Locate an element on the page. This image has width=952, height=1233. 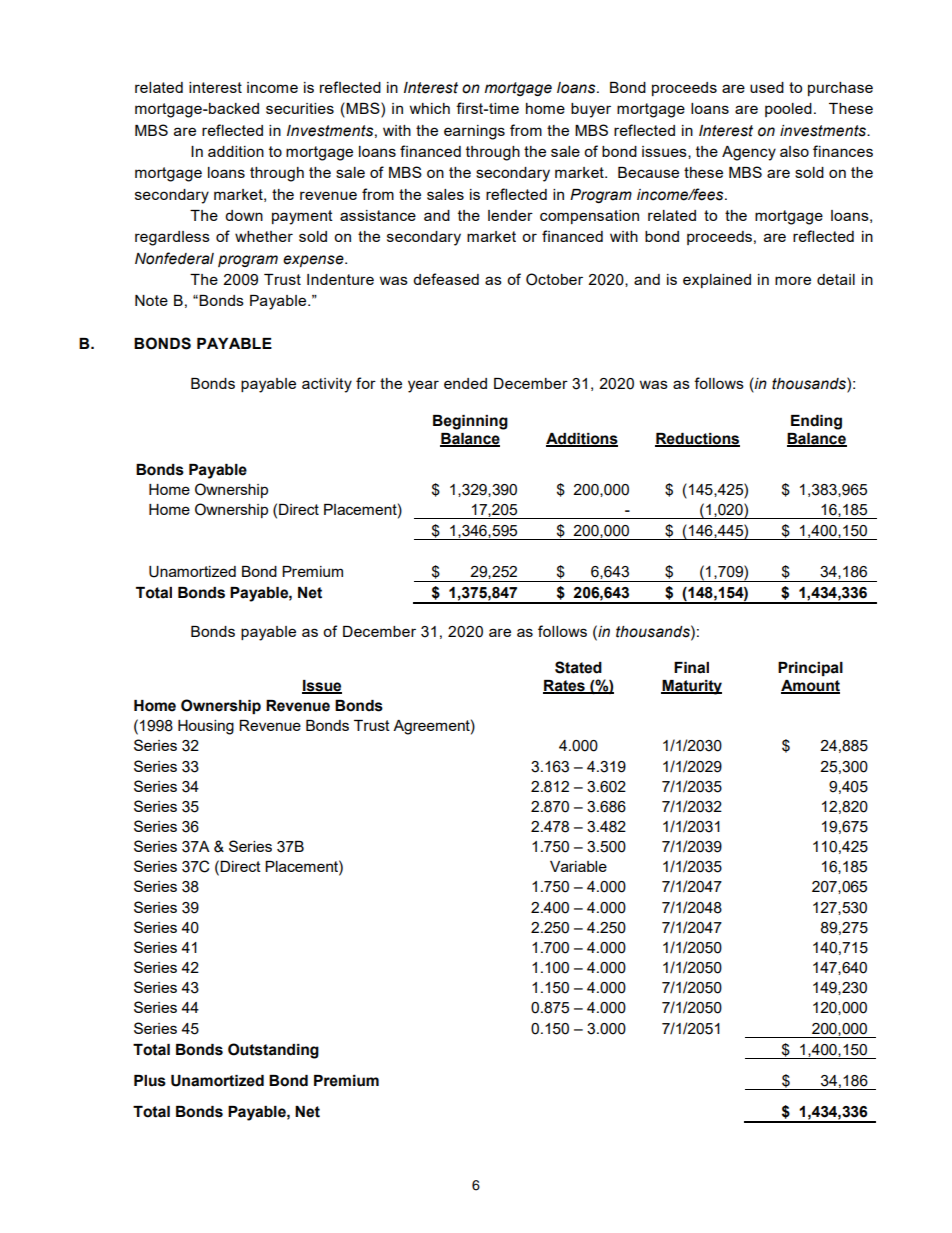
Beginning is located at coordinates (470, 422).
